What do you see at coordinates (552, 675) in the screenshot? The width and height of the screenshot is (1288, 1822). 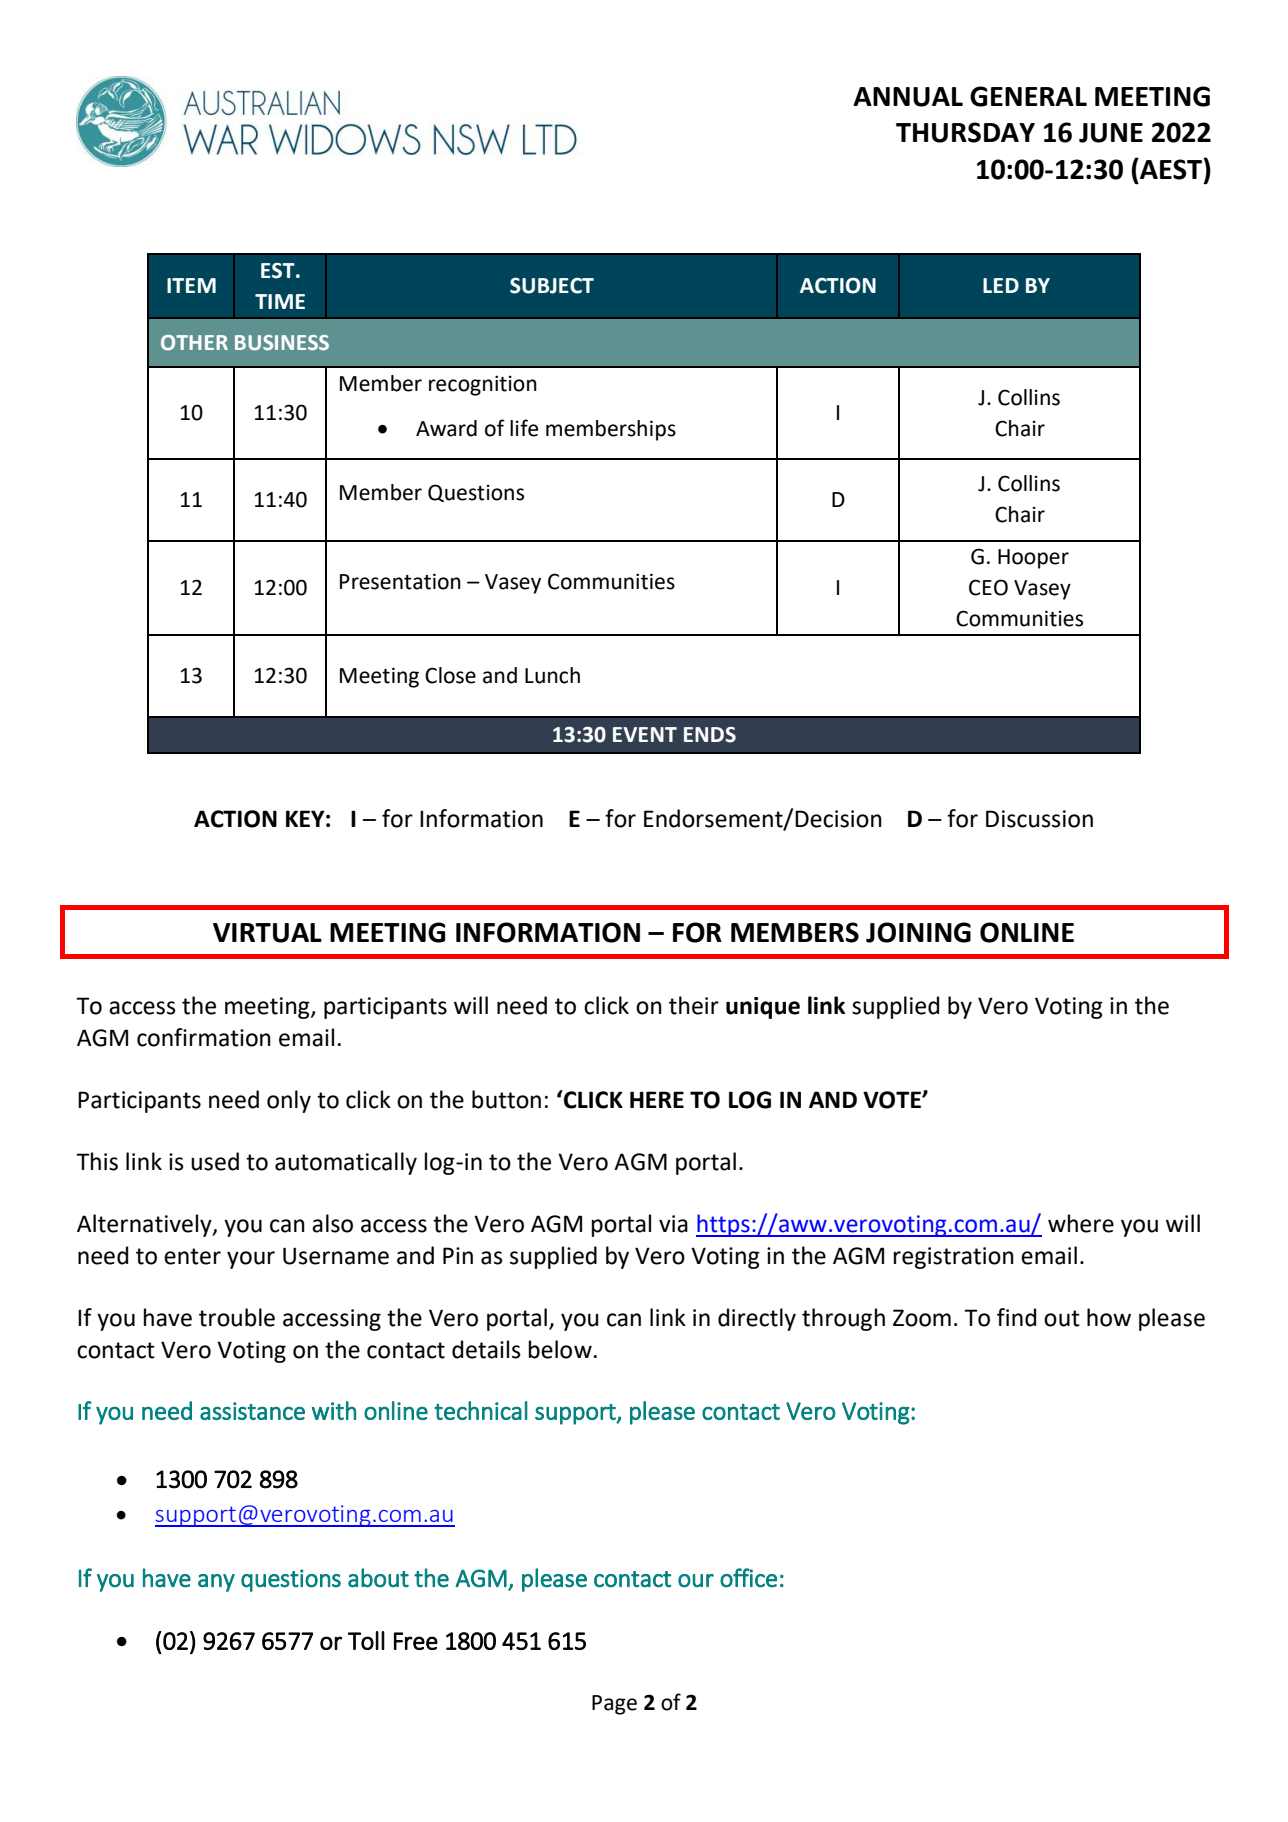 I see `Lunch` at bounding box center [552, 675].
